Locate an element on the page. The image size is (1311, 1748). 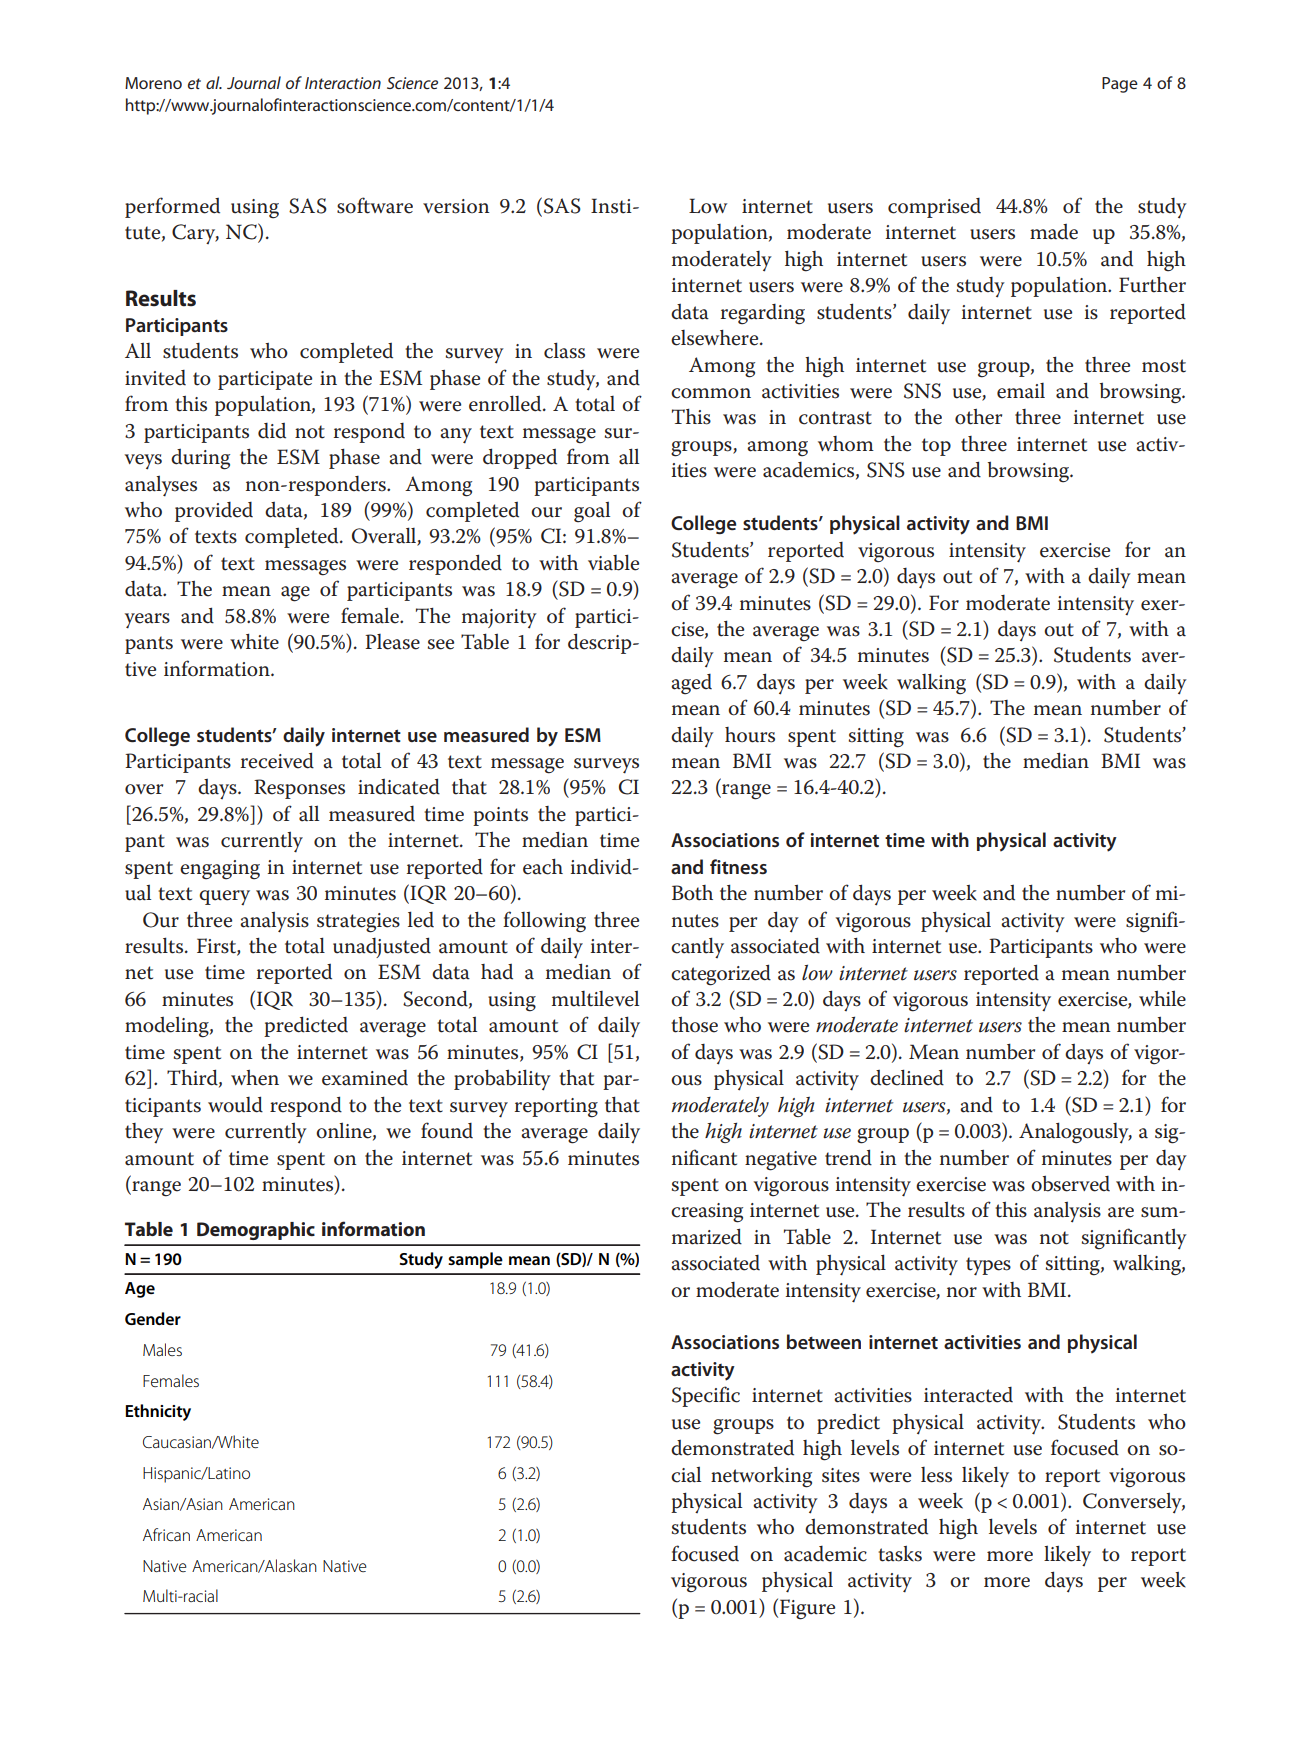
African is located at coordinates (166, 1534).
